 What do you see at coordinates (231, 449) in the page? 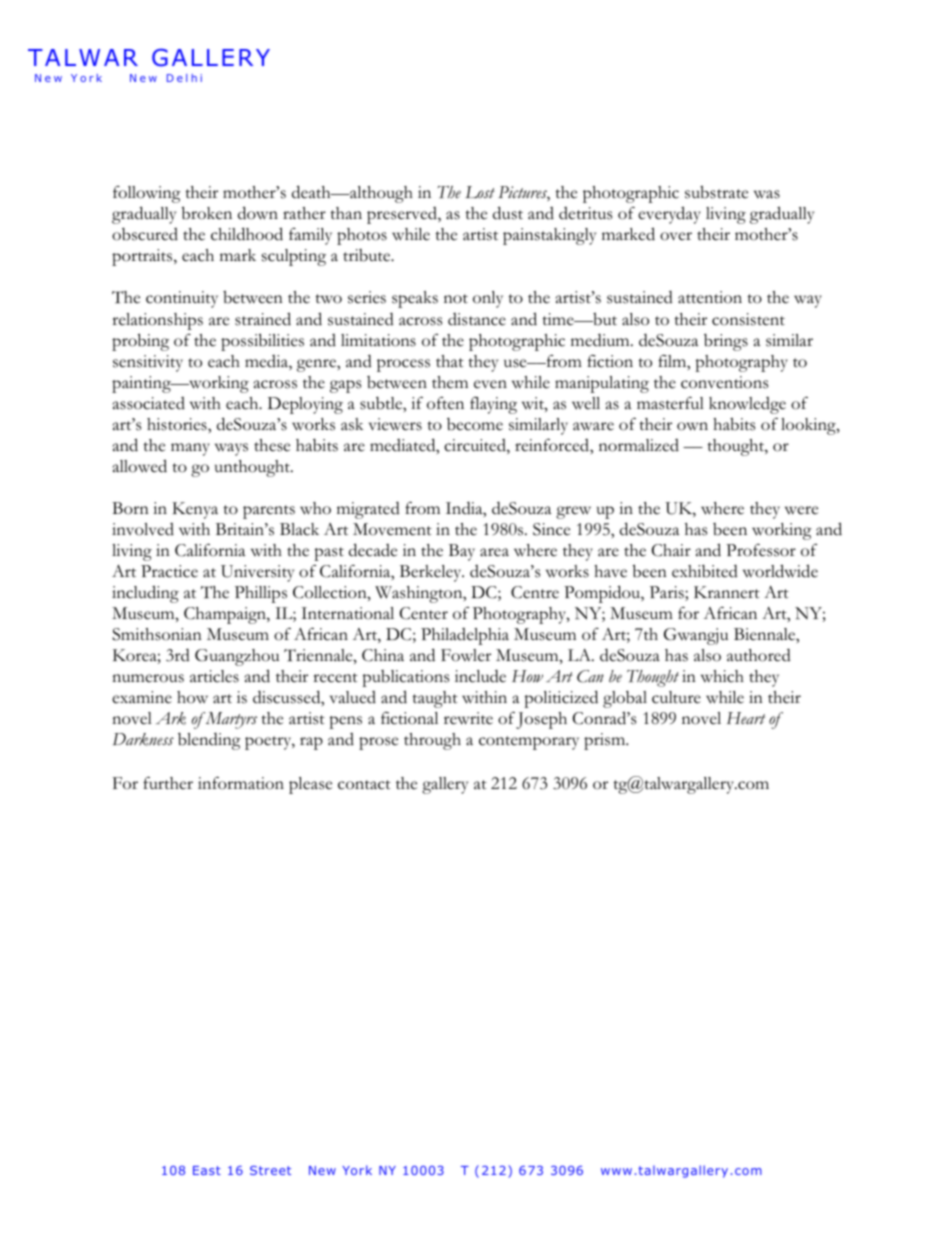
I see `ways` at bounding box center [231, 449].
